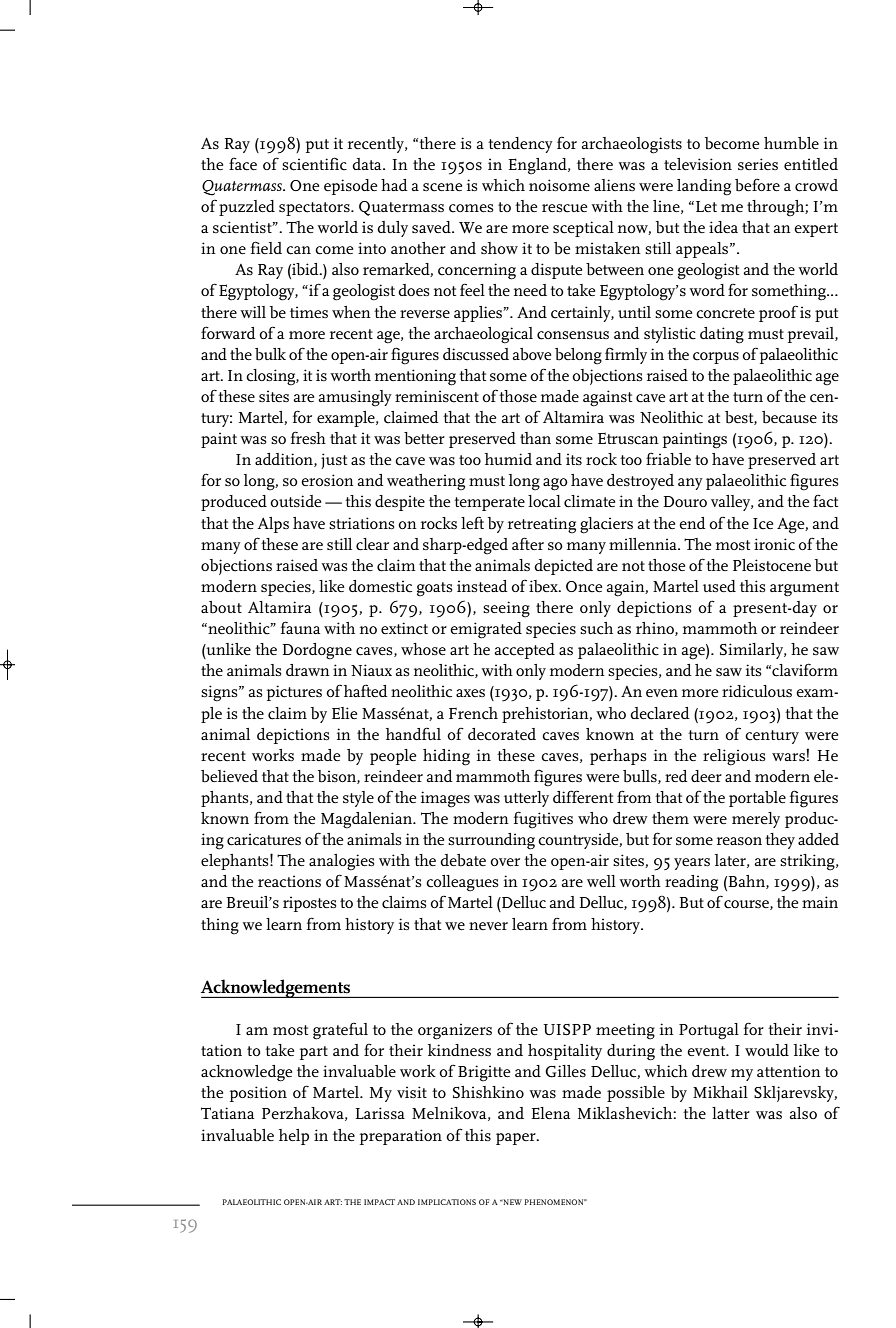  What do you see at coordinates (757, 185) in the document?
I see `before` at bounding box center [757, 185].
